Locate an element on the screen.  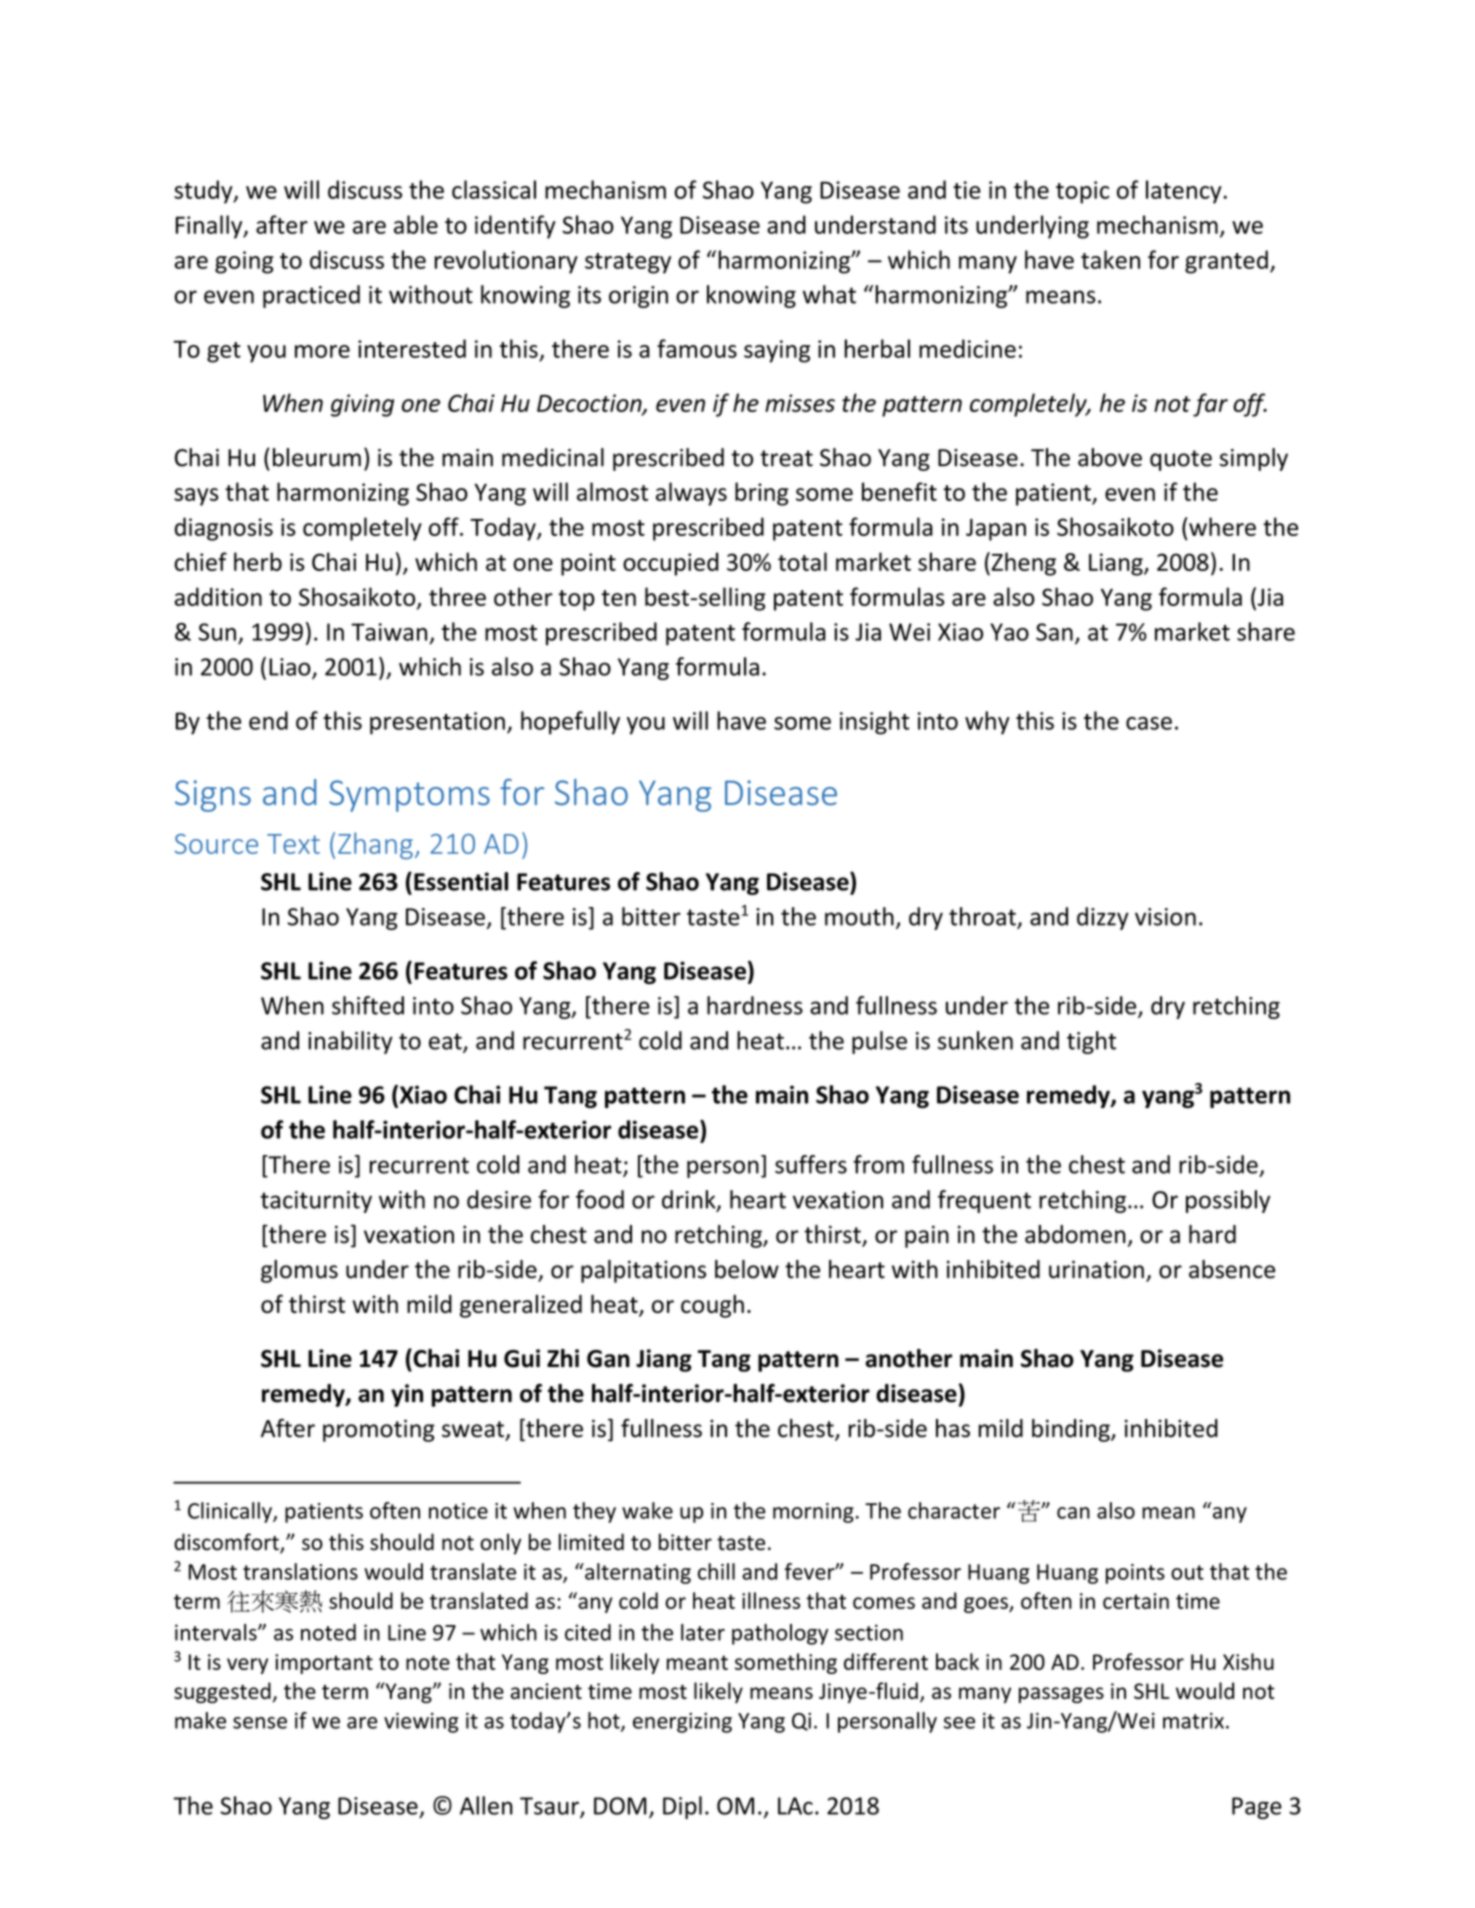
matrix is located at coordinates (1193, 1721).
